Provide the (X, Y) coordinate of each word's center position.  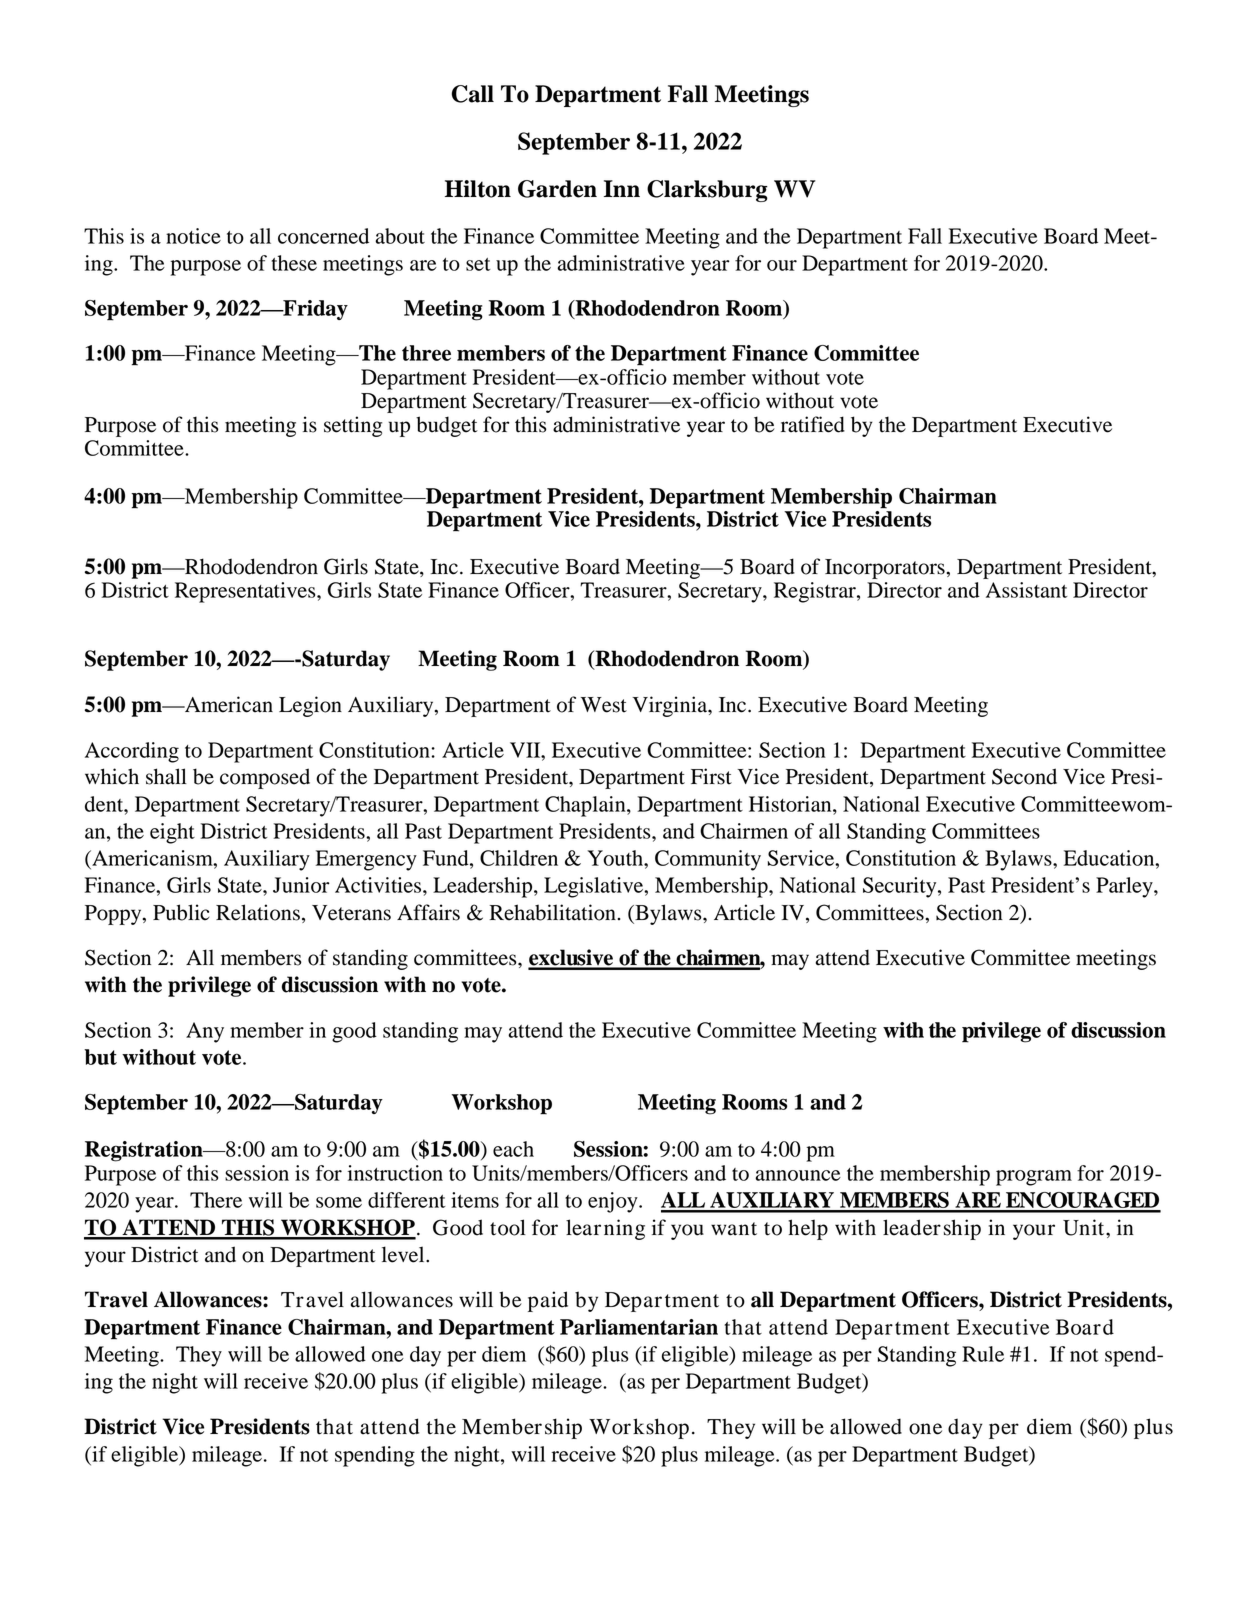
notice (193, 236)
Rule (983, 1354)
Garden (557, 189)
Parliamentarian (639, 1327)
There (216, 1200)
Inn (622, 188)
